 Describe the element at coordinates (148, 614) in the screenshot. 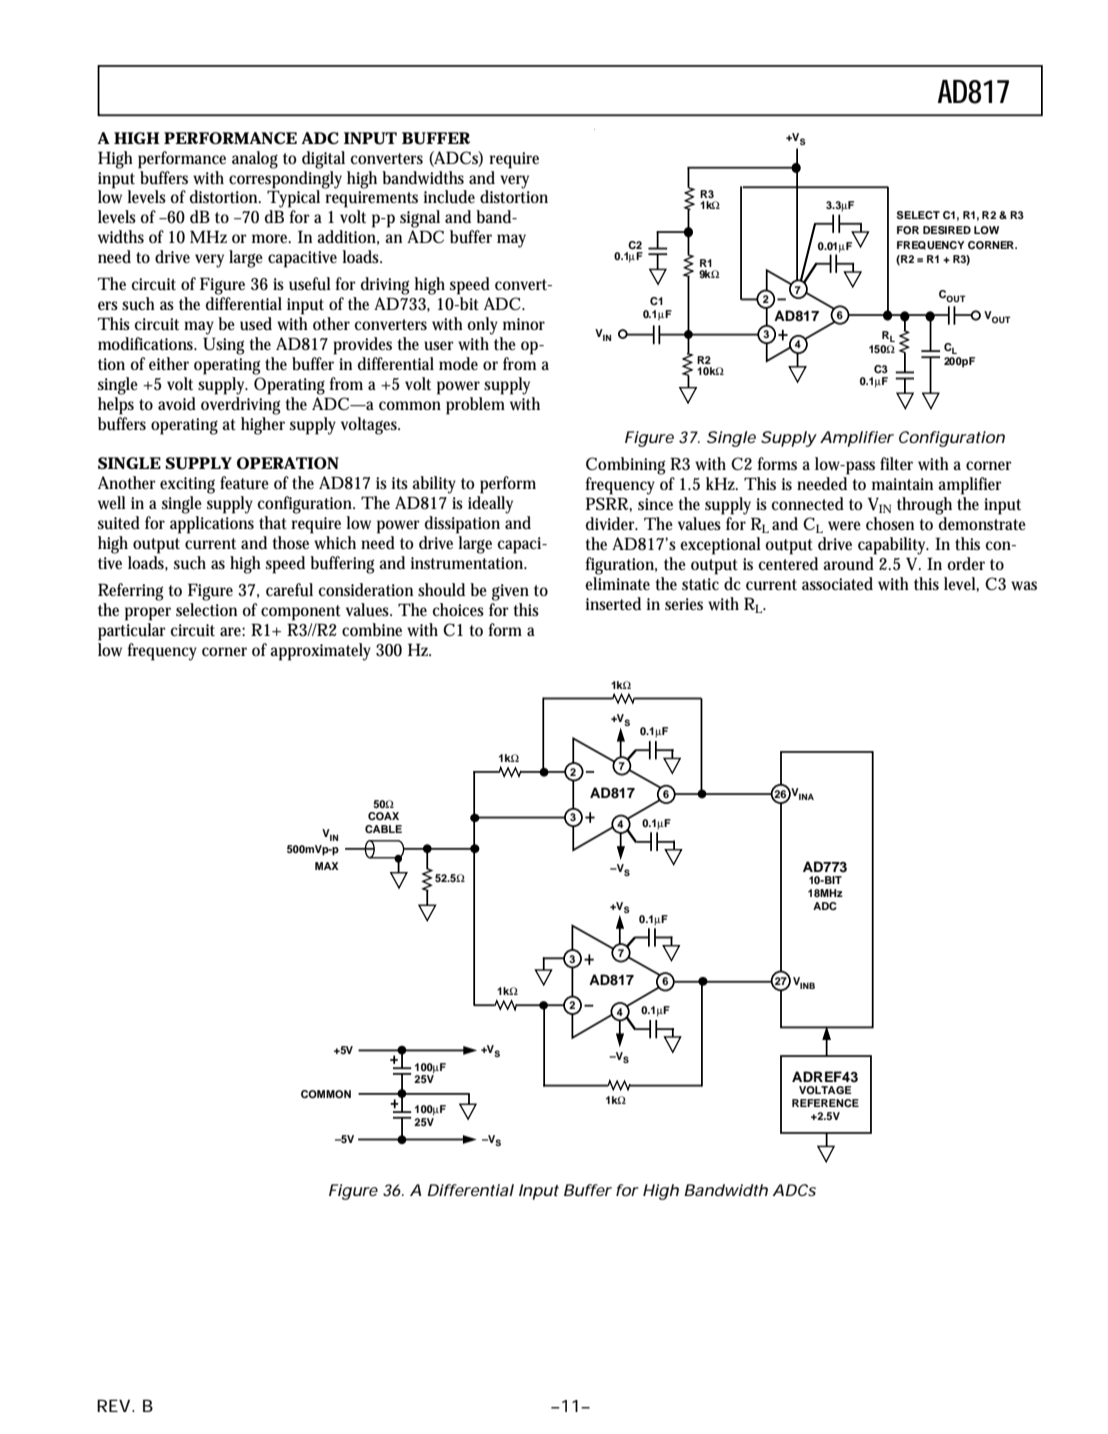

I see `proper` at that location.
